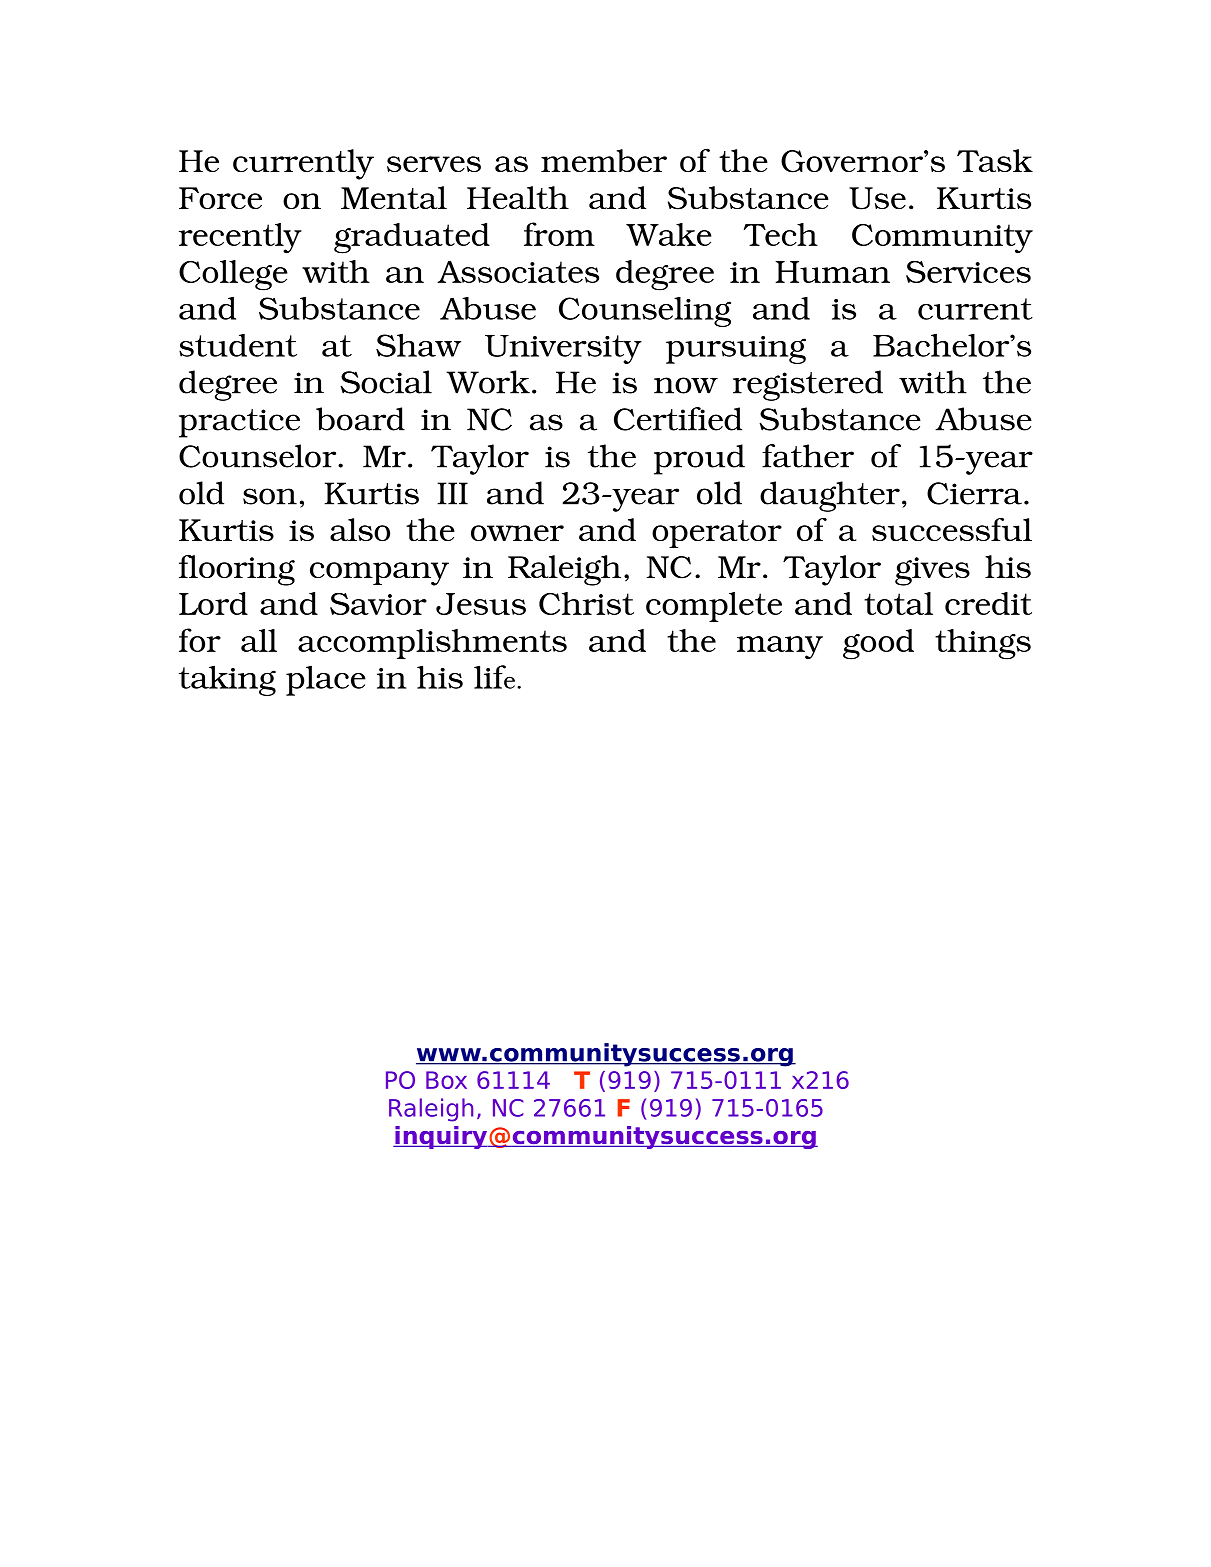 The height and width of the page is (1567, 1211). What do you see at coordinates (394, 197) in the page?
I see `Mental` at bounding box center [394, 197].
